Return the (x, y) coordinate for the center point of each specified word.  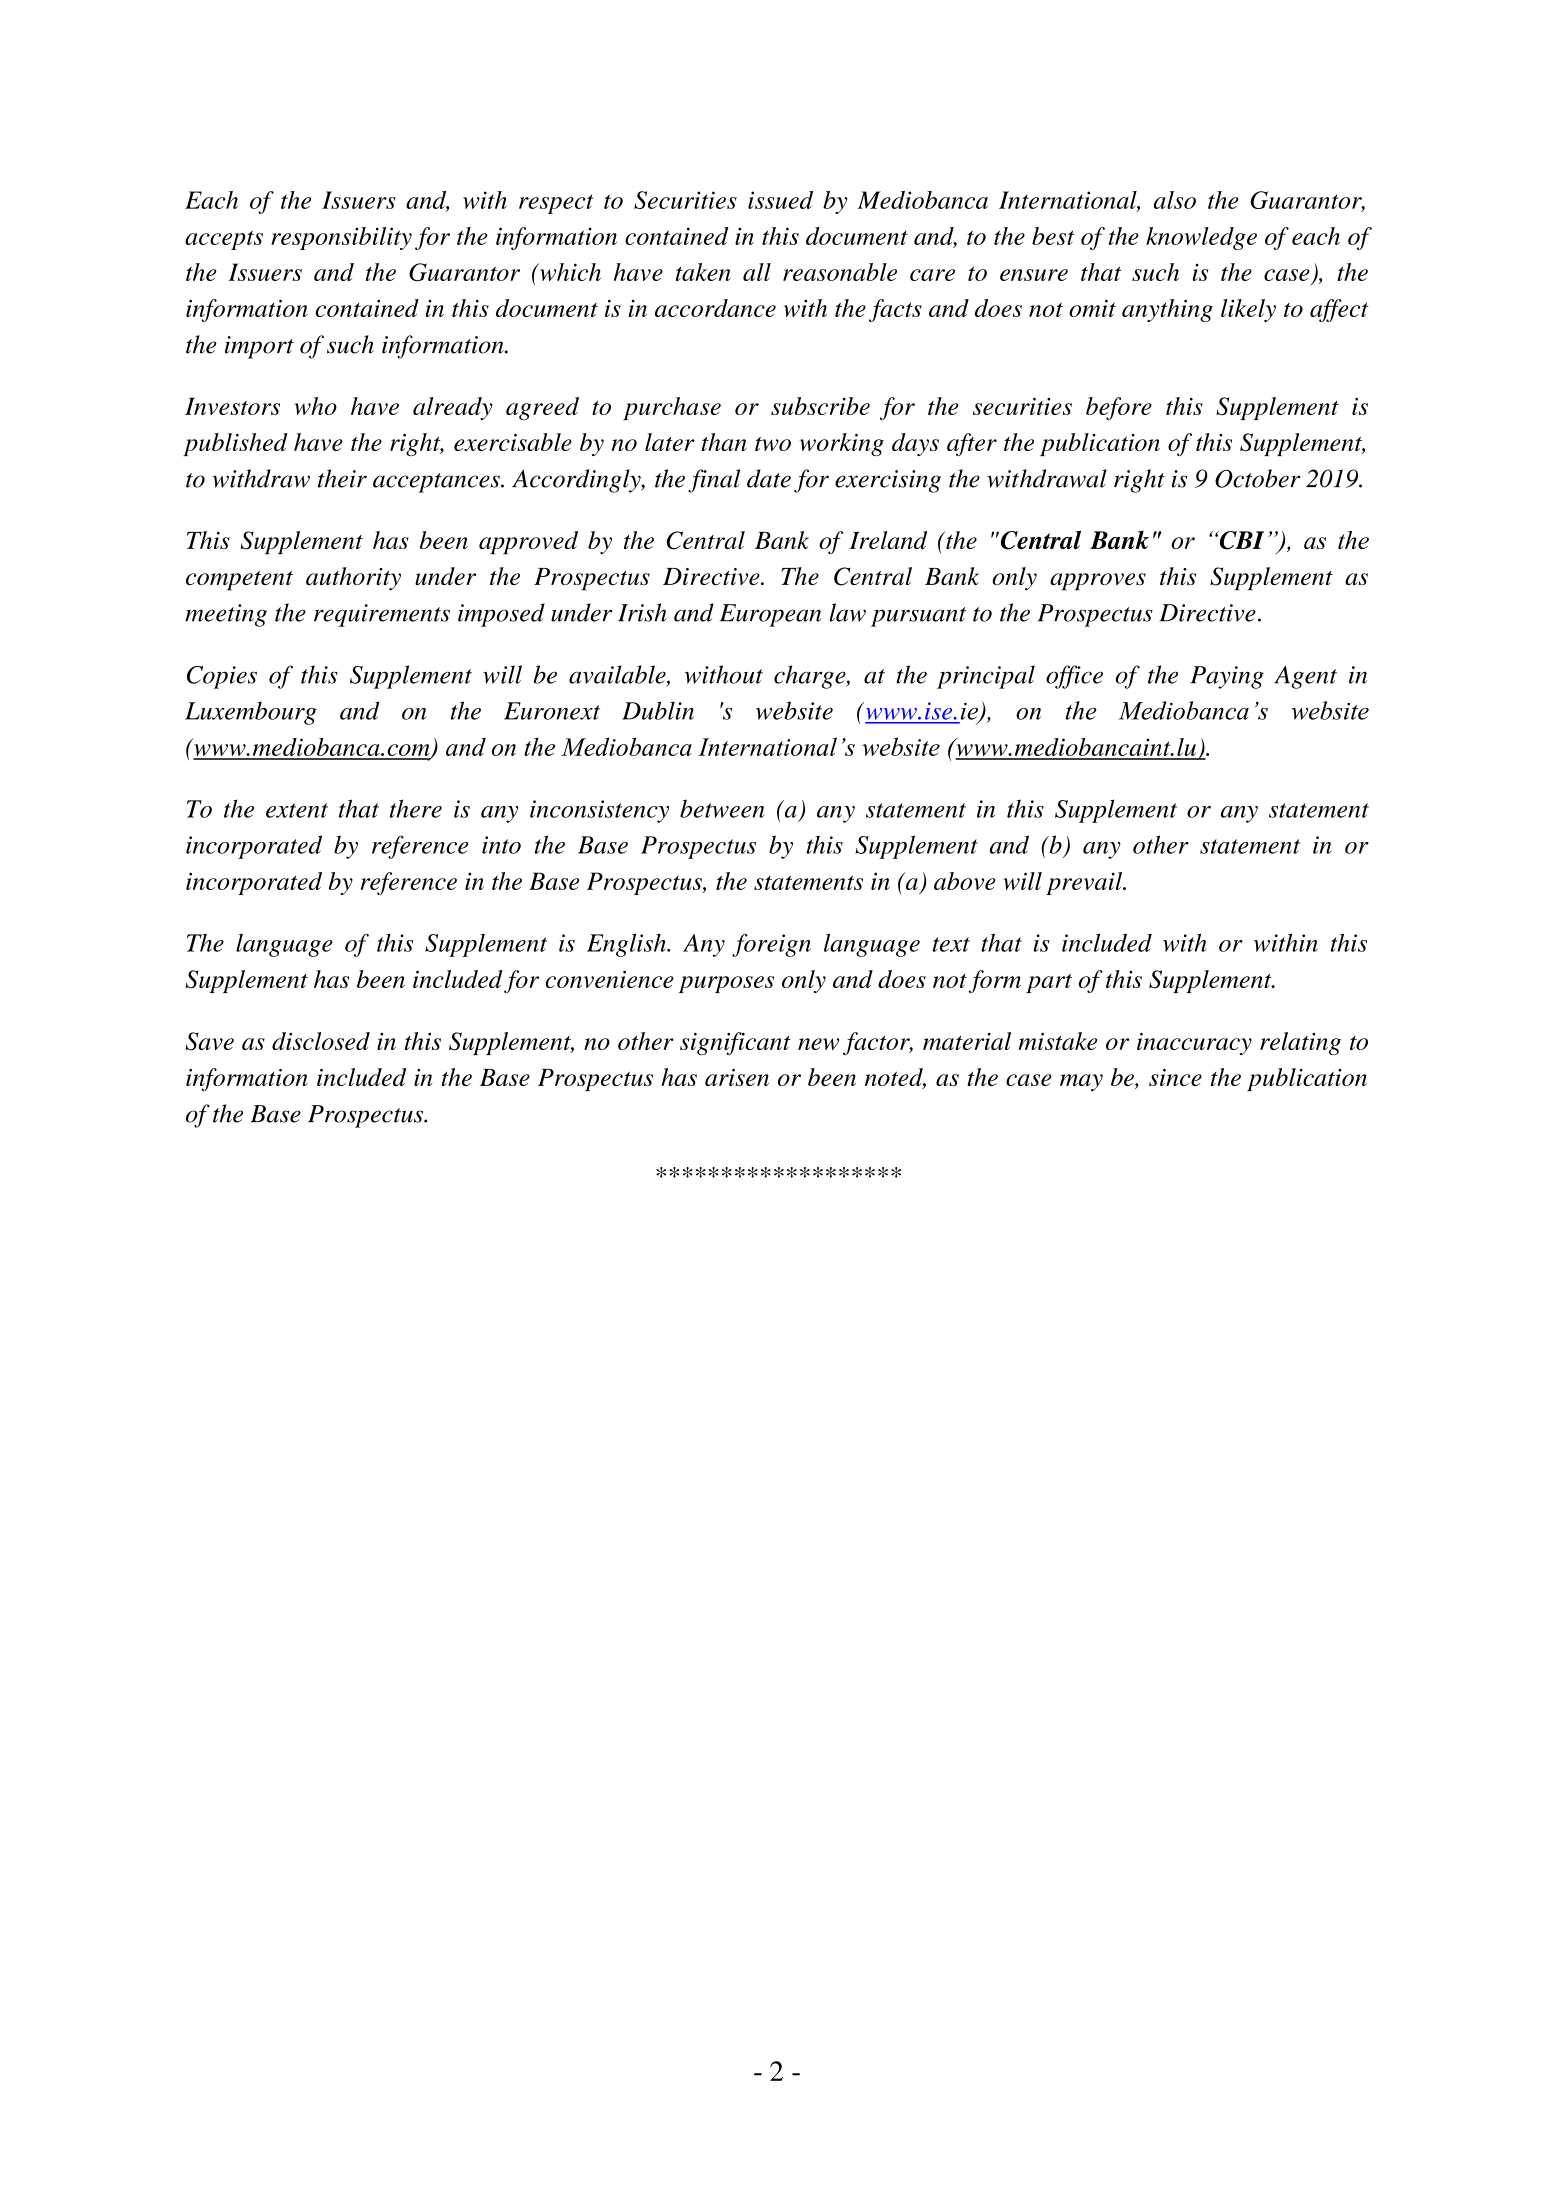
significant (735, 1043)
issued (780, 200)
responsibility (341, 238)
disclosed (321, 1041)
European (770, 615)
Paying (1227, 677)
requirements (382, 615)
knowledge (1201, 238)
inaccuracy (1194, 1044)
